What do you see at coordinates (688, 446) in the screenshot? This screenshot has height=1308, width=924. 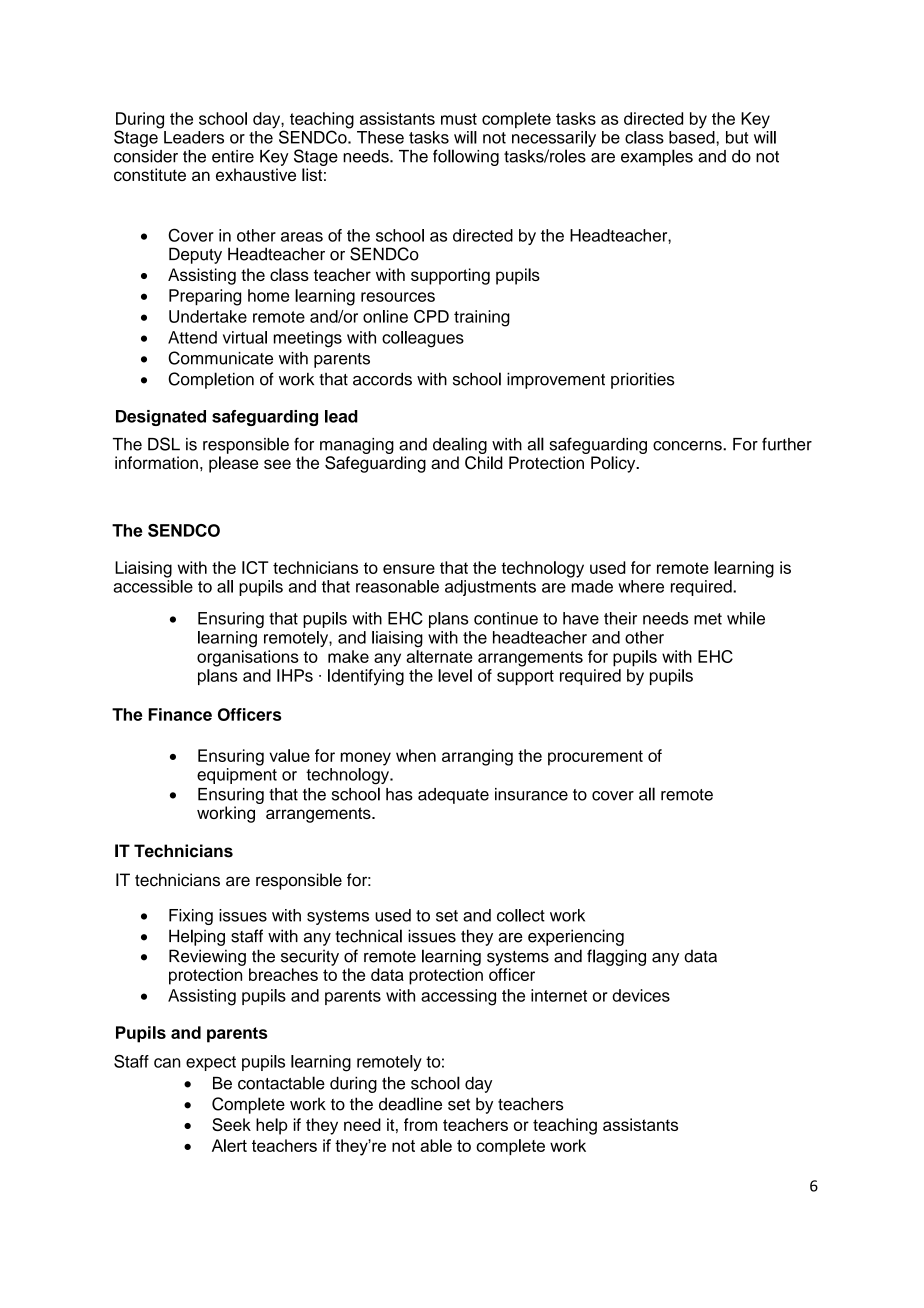 I see `concerns` at bounding box center [688, 446].
